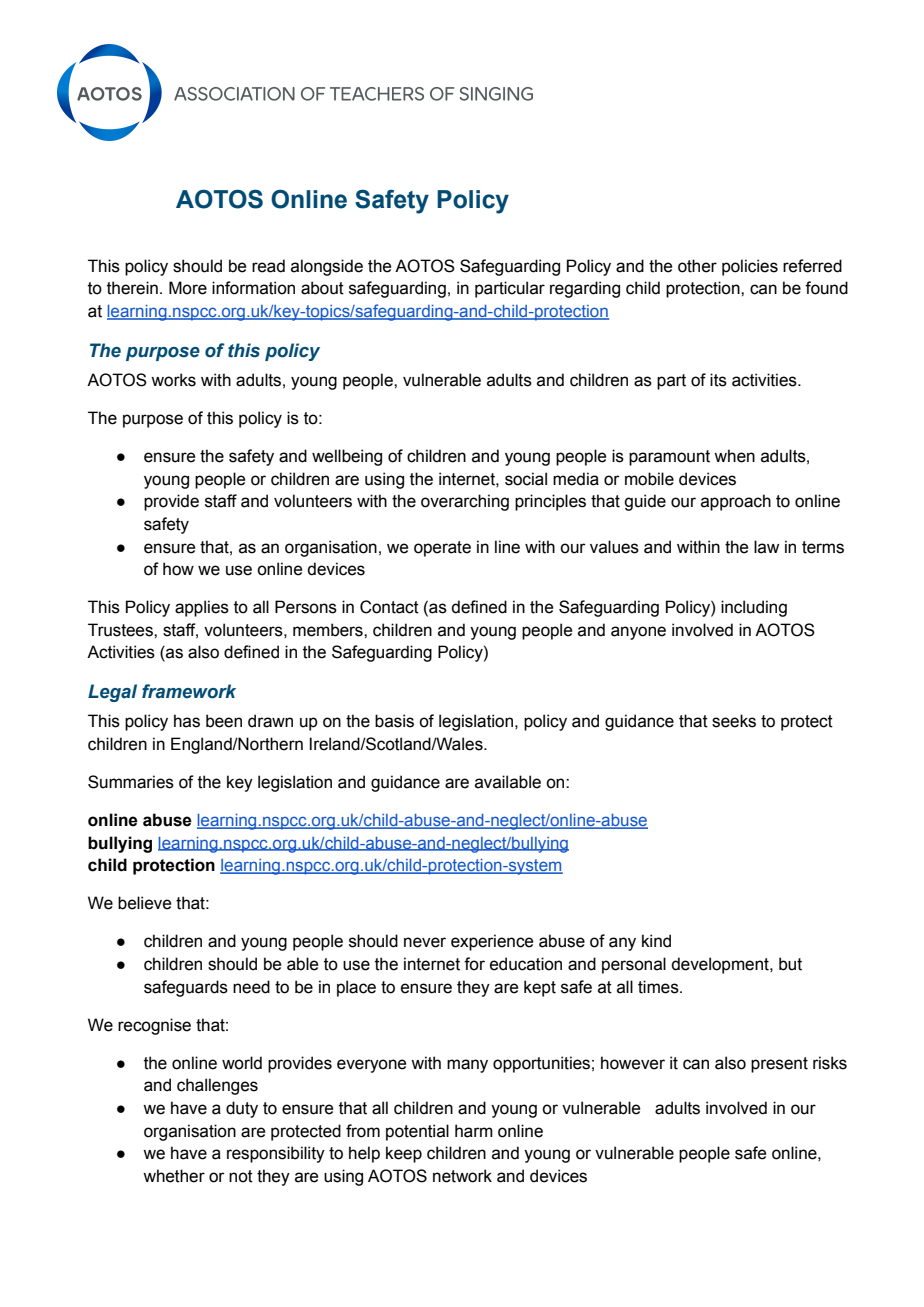 Image resolution: width=924 pixels, height=1307 pixels. I want to click on whether, so click(174, 1176).
